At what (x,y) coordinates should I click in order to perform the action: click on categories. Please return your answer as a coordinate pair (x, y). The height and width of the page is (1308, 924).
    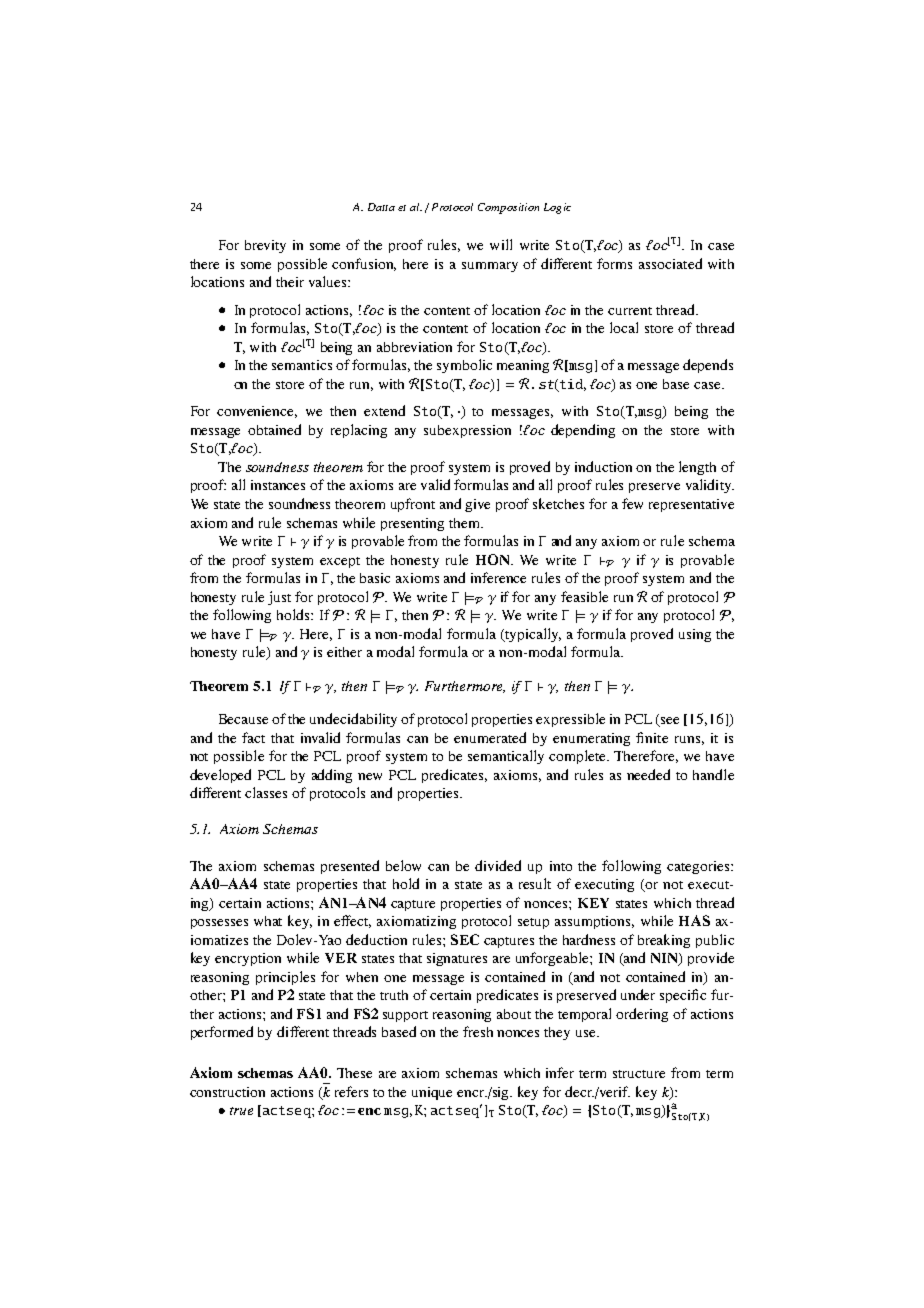
    Looking at the image, I should click on (699, 867).
